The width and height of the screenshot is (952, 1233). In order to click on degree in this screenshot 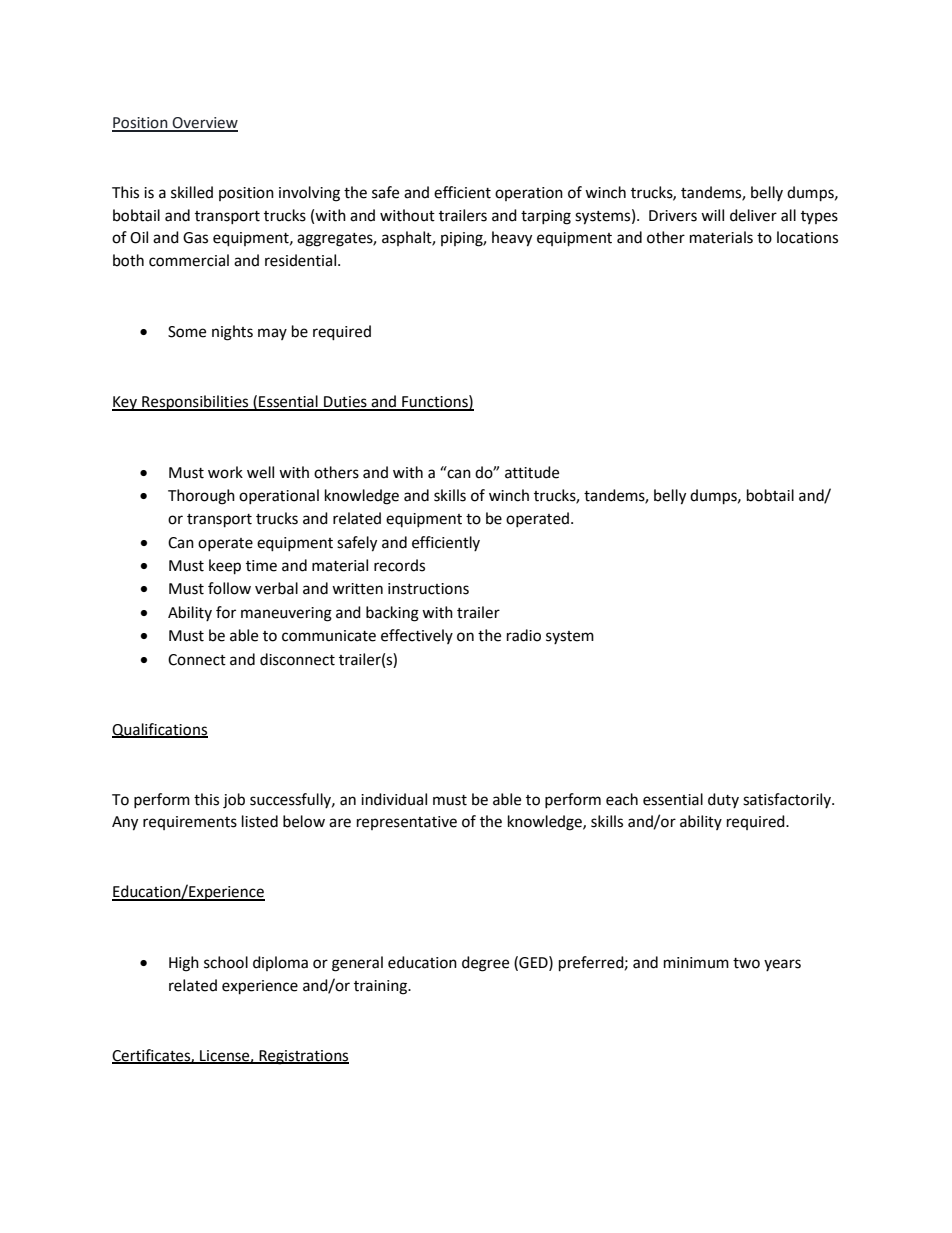, I will do `click(485, 964)`.
